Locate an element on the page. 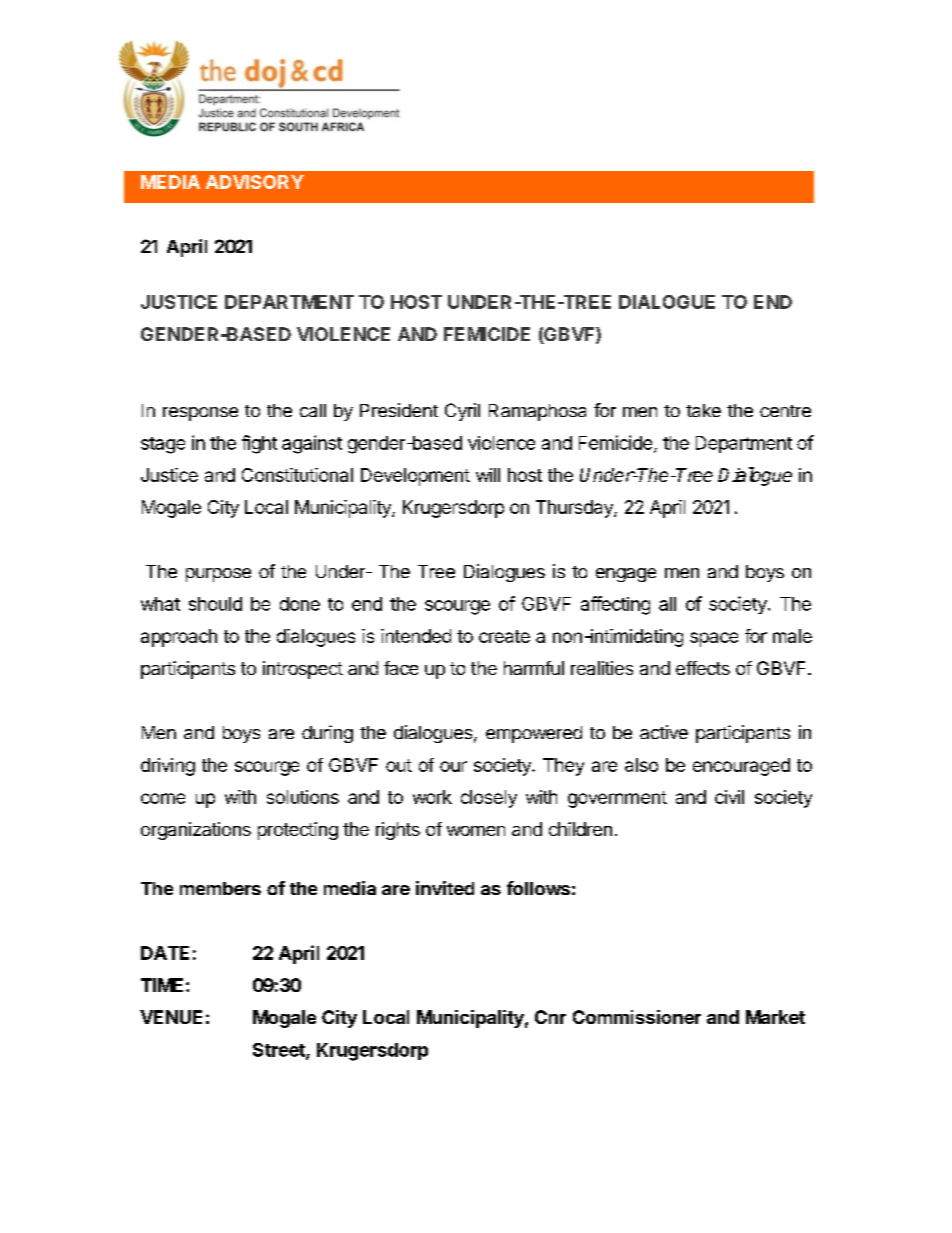 This page has width=952, height=1233. driving is located at coordinates (168, 767).
